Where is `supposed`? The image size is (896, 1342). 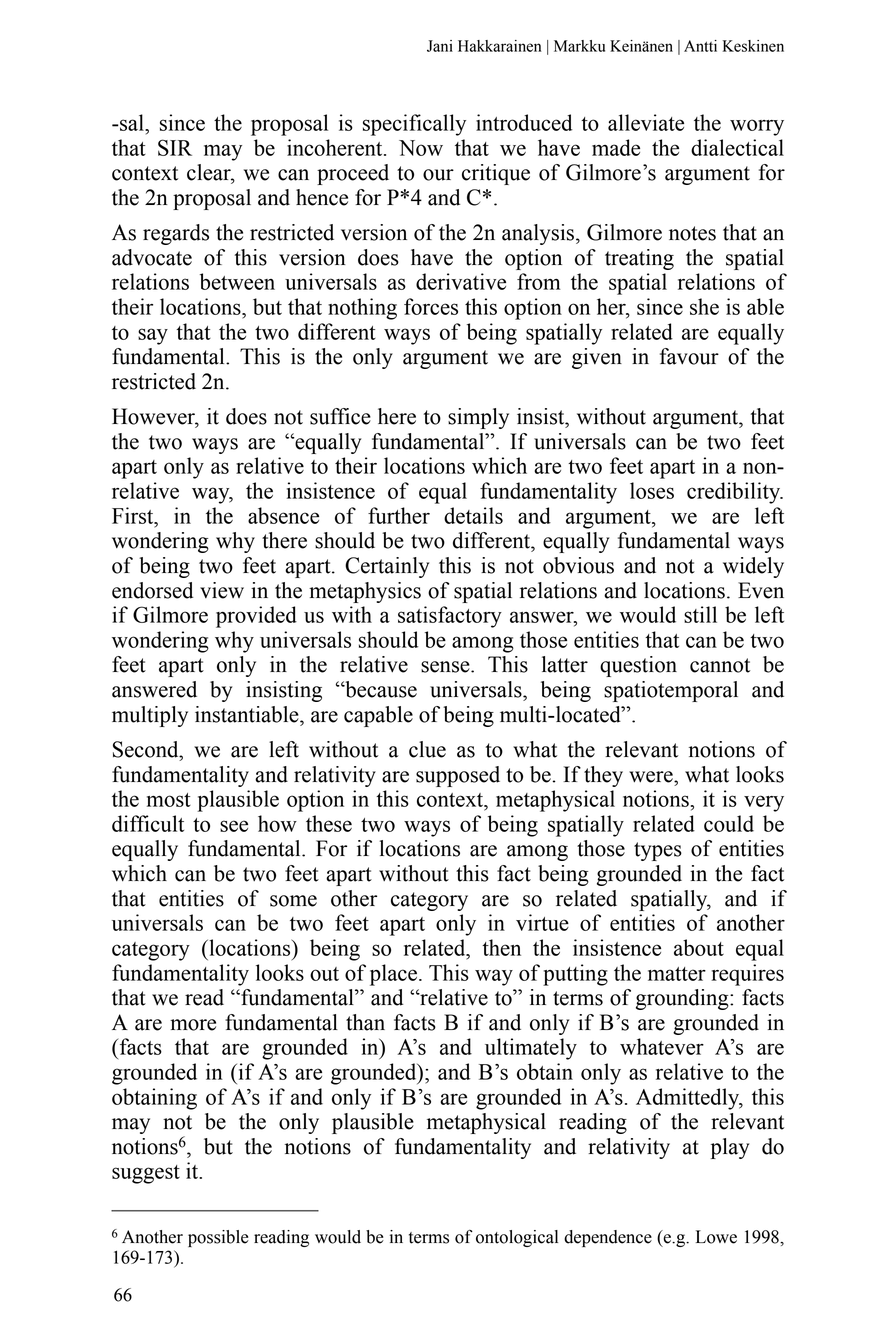
supposed is located at coordinates (458, 776).
